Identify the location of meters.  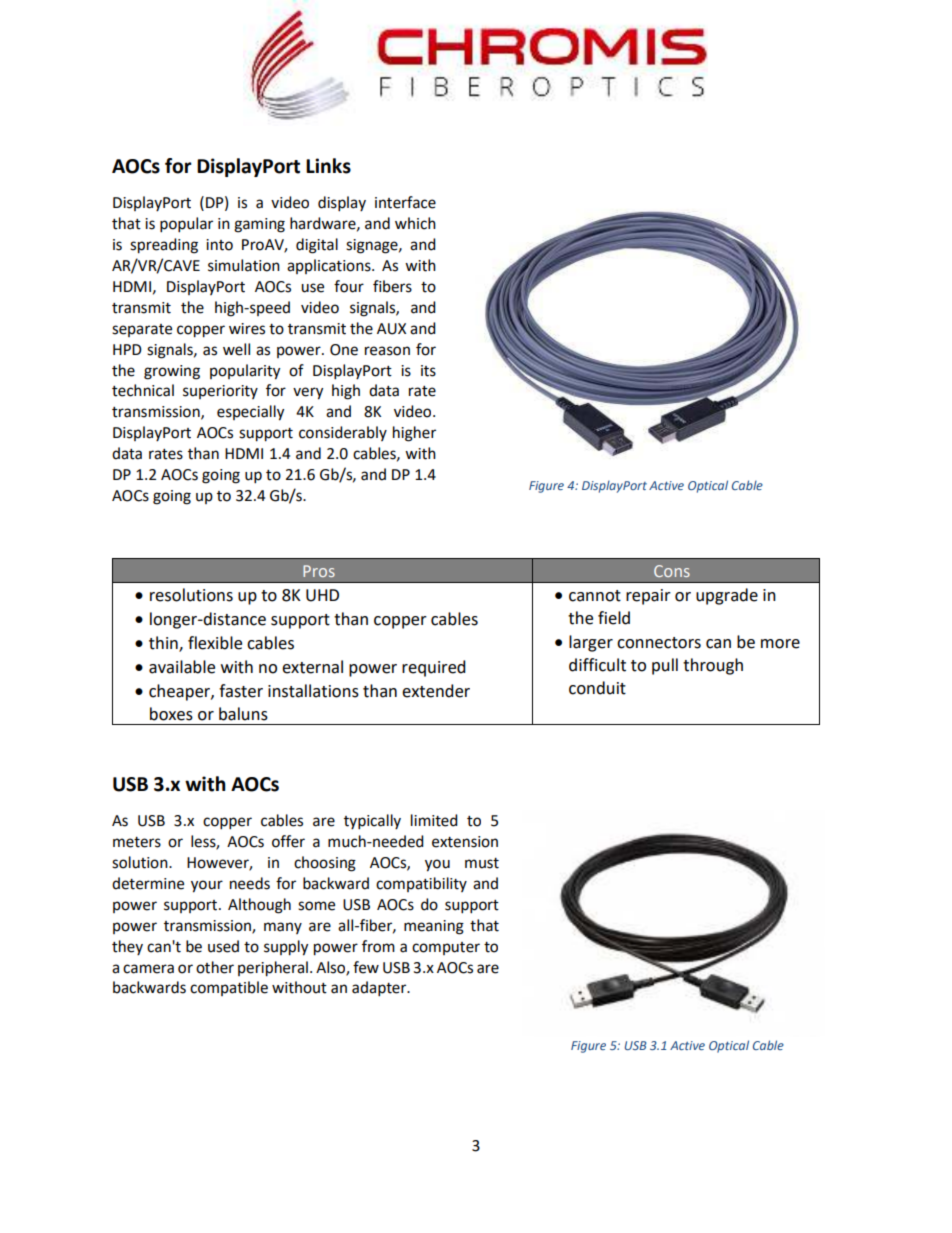
(137, 842).
